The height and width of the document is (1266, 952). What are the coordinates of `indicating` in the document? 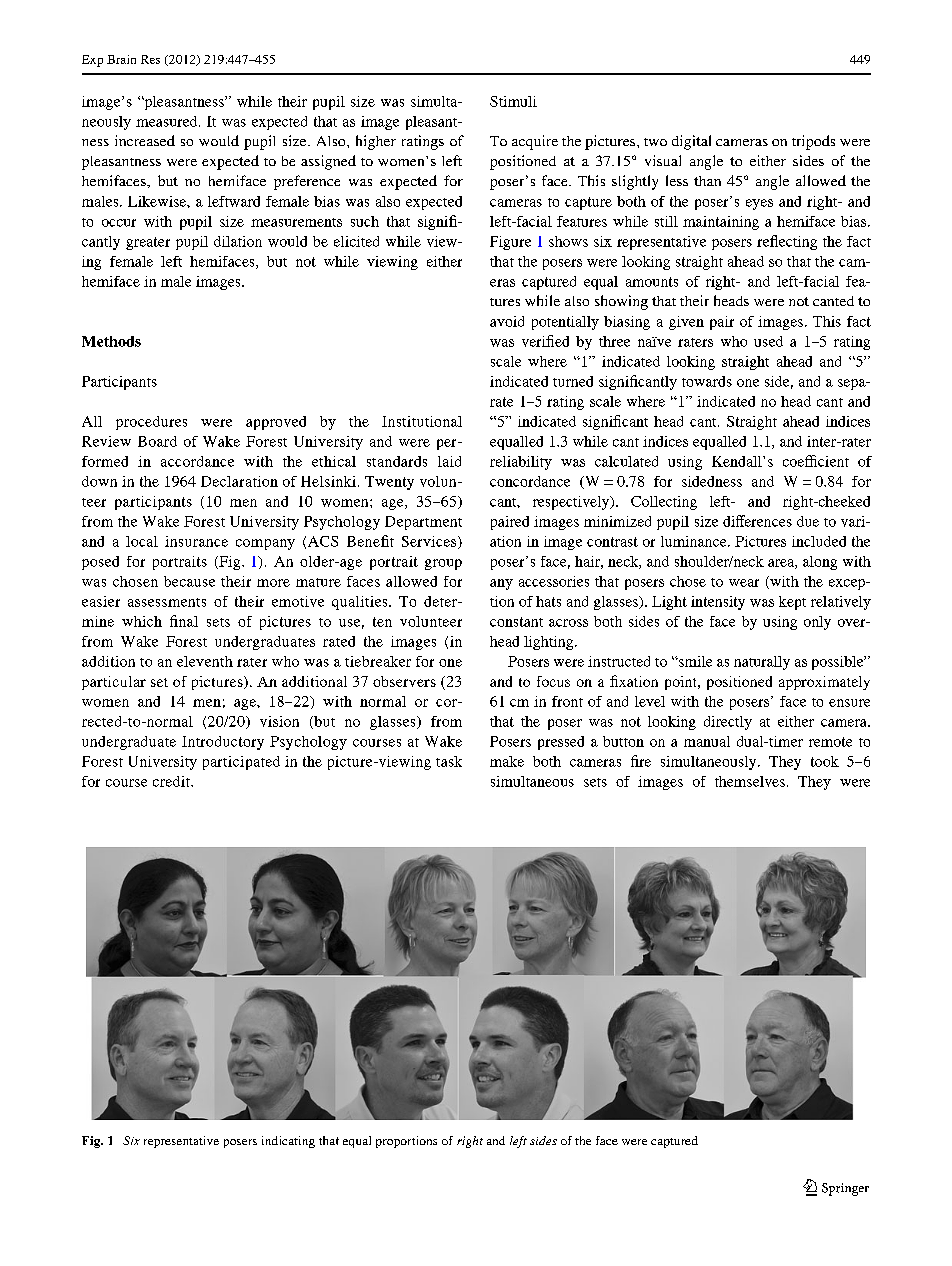 It's located at (288, 1142).
